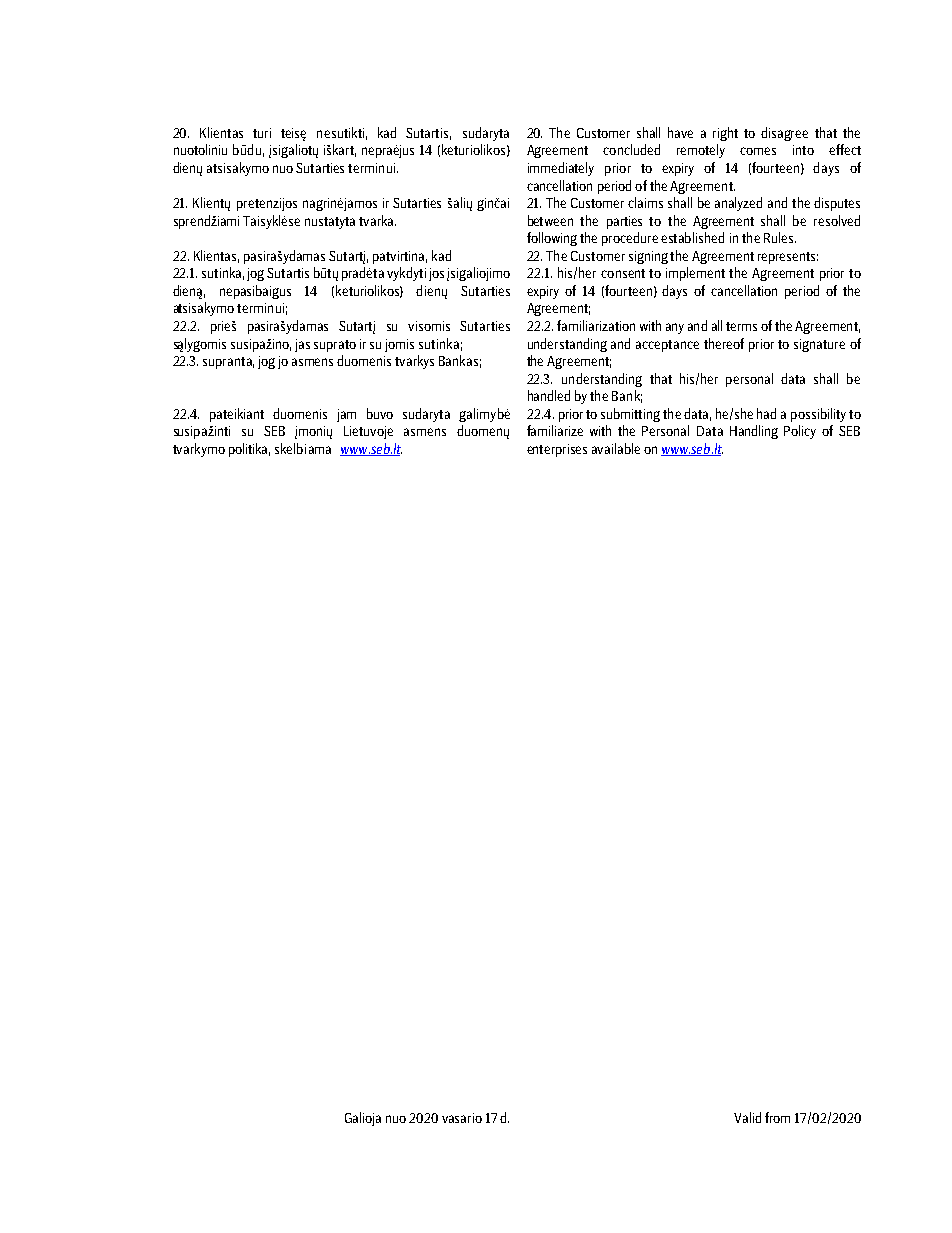 This page has height=1233, width=952. Describe the element at coordinates (758, 151) in the page. I see `comes` at that location.
